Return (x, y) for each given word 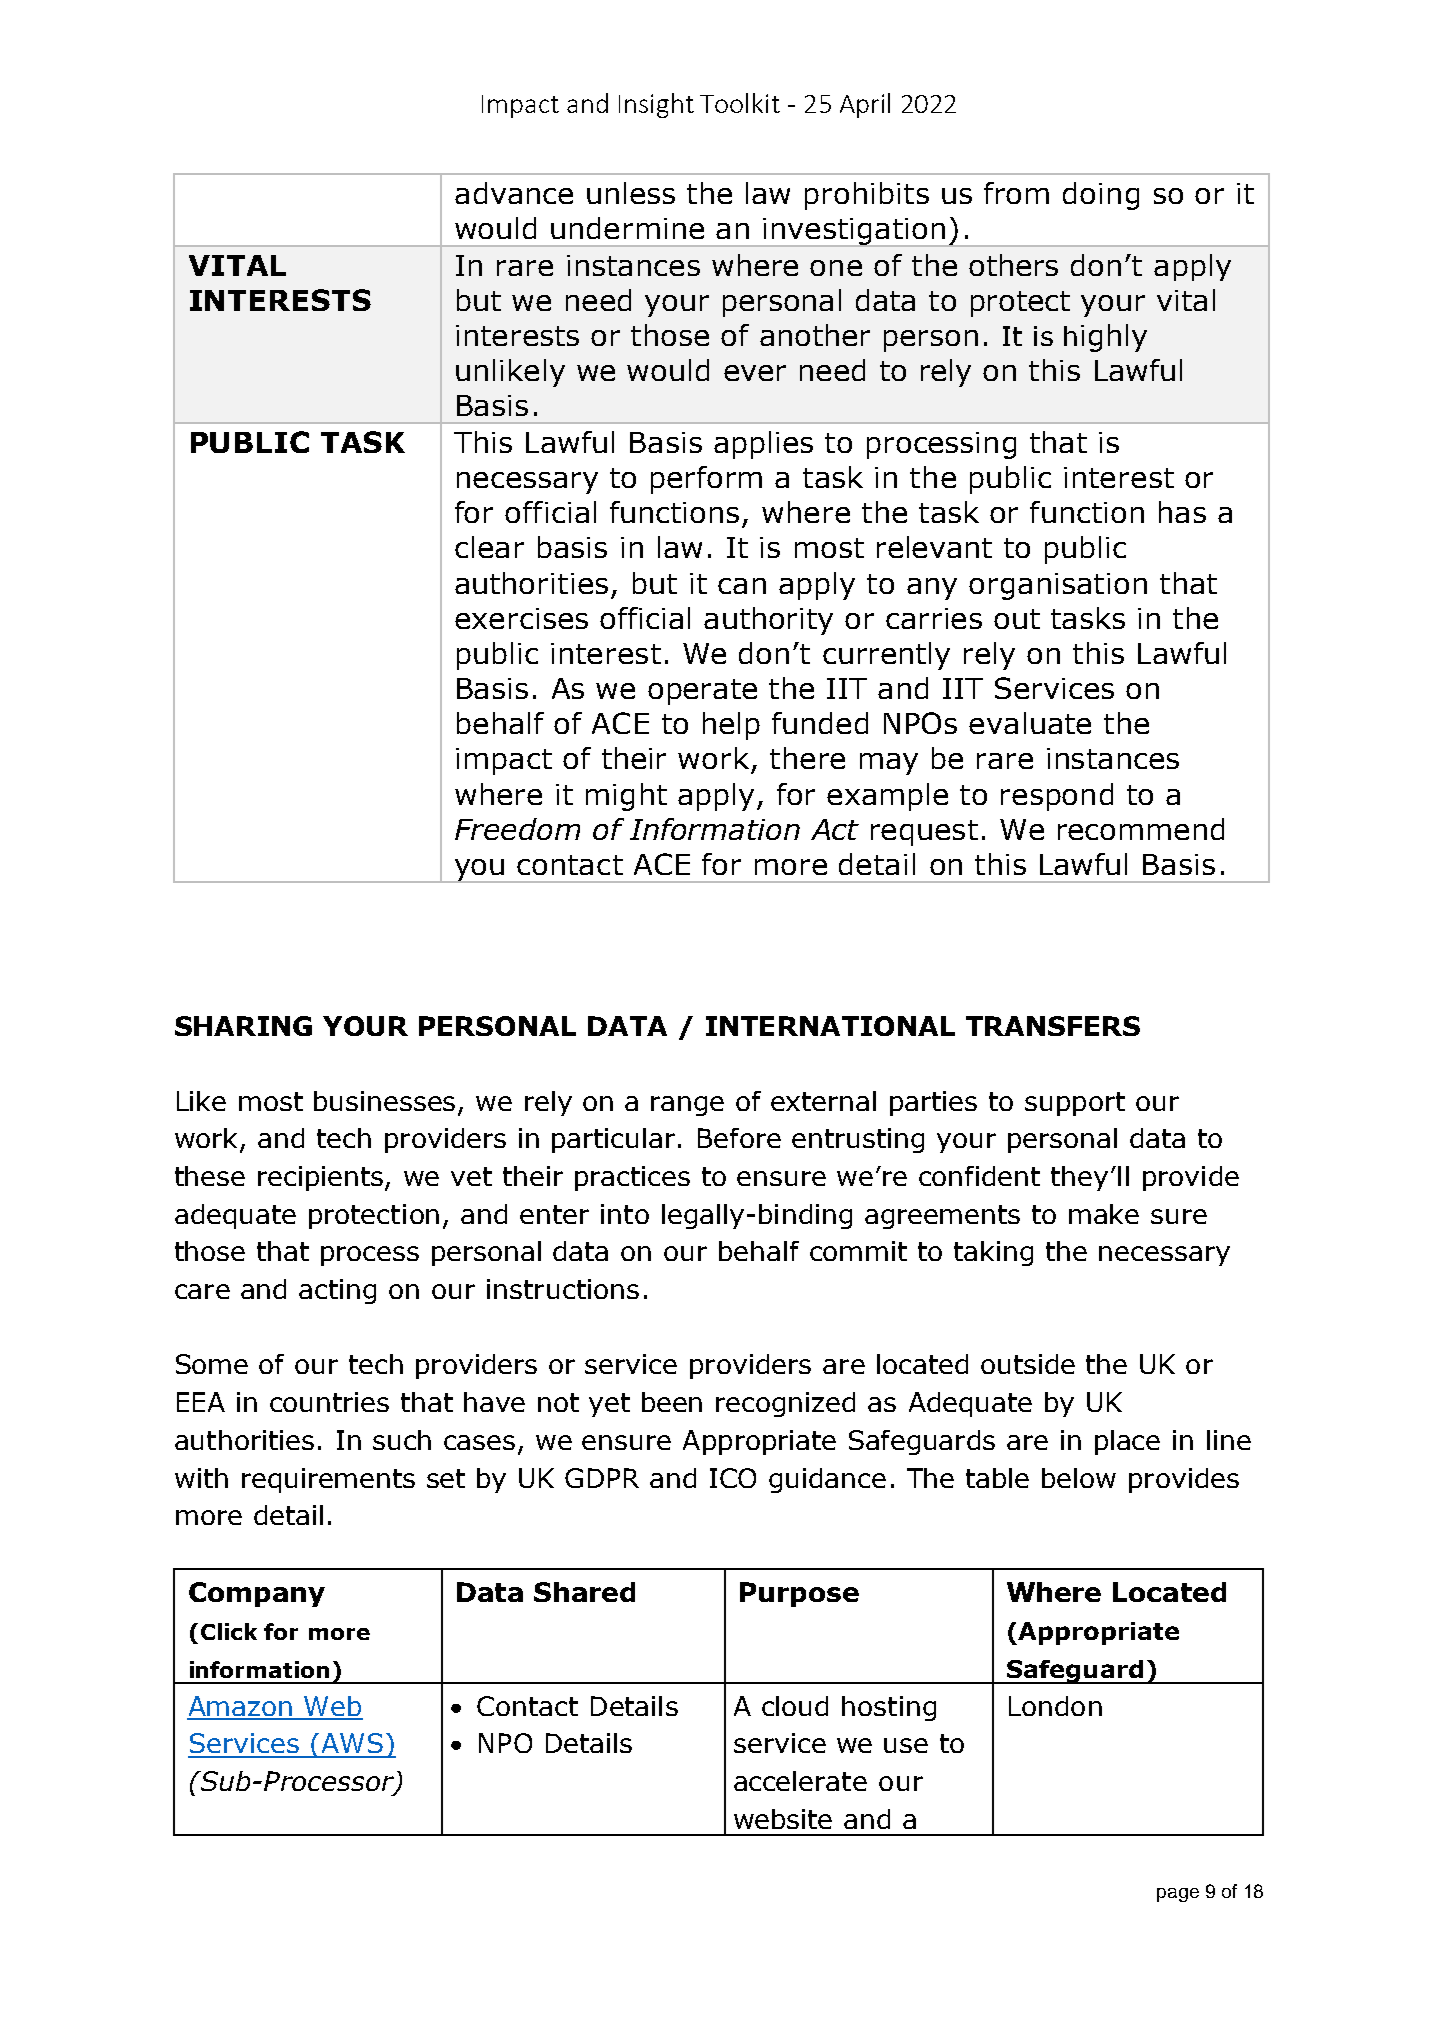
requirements (328, 1480)
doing (1101, 196)
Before (739, 1138)
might (626, 797)
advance (514, 193)
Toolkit (740, 103)
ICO (733, 1478)
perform (706, 480)
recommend (1141, 829)
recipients (322, 1178)
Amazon (241, 1707)
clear (489, 547)
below (1079, 1478)
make (1104, 1214)
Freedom (517, 829)
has (1182, 512)
